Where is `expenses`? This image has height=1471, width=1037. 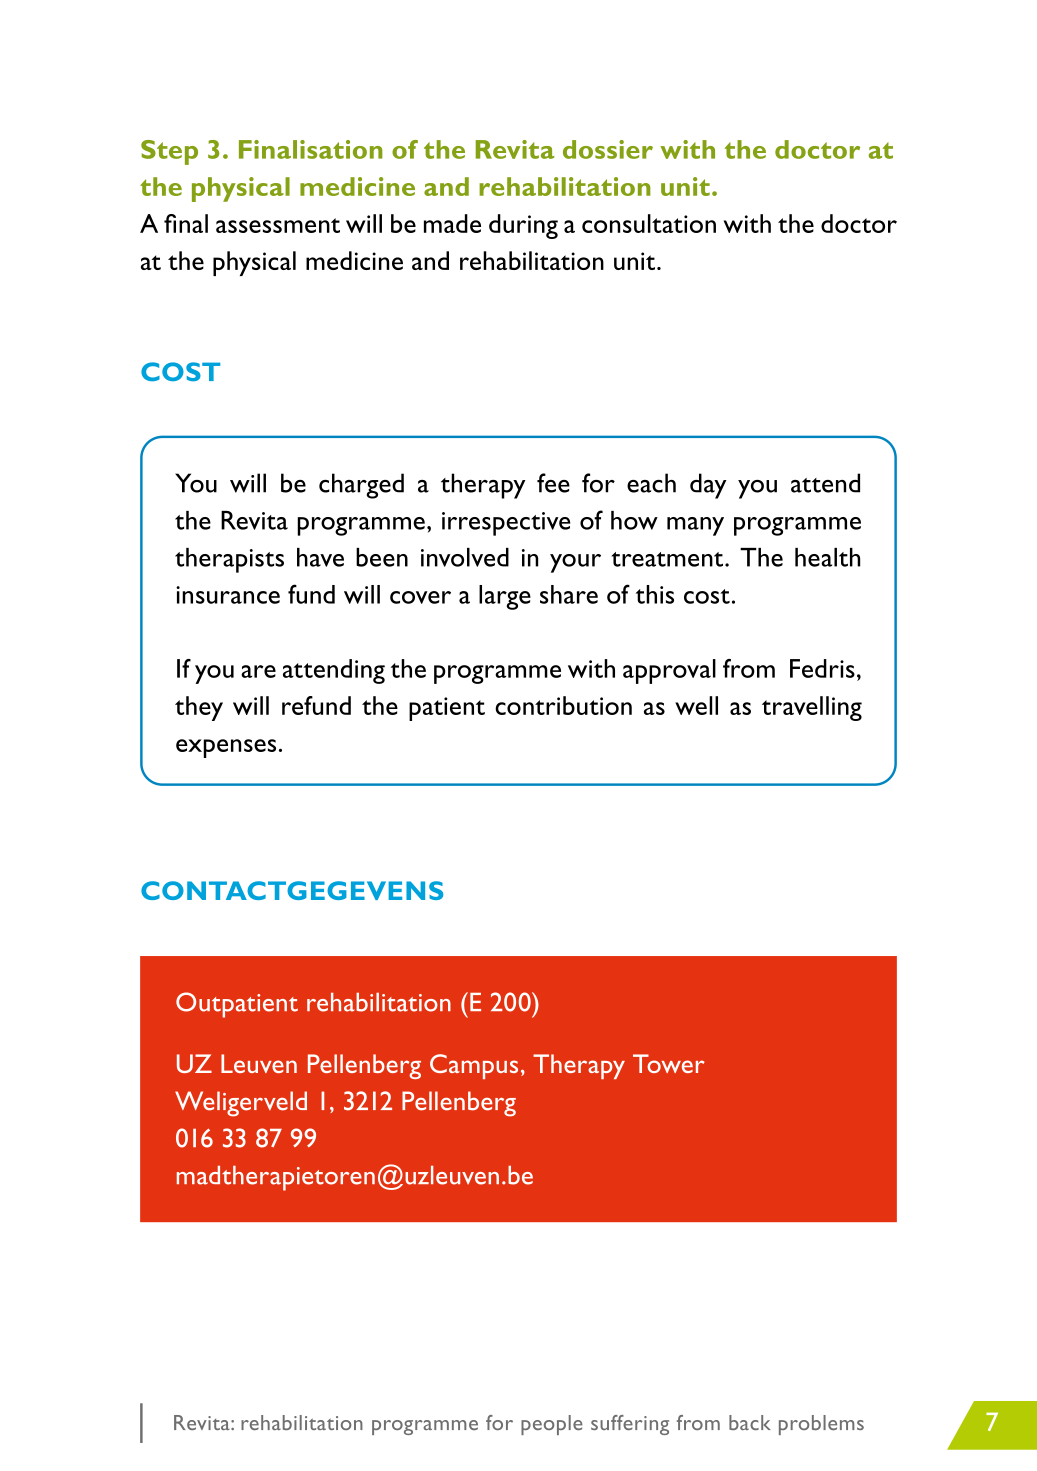 expenses is located at coordinates (226, 748).
